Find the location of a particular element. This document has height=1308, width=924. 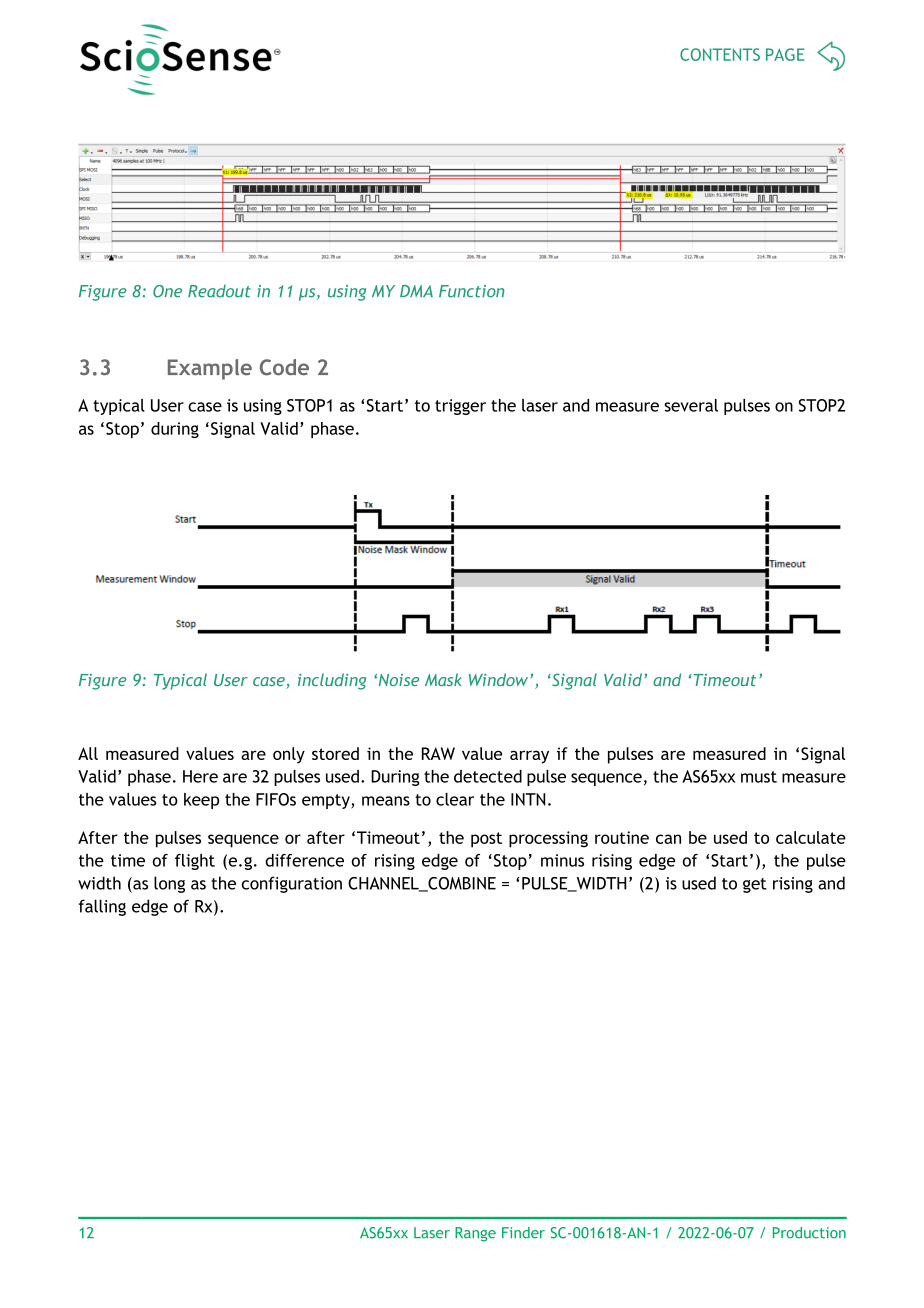

One is located at coordinates (167, 291).
